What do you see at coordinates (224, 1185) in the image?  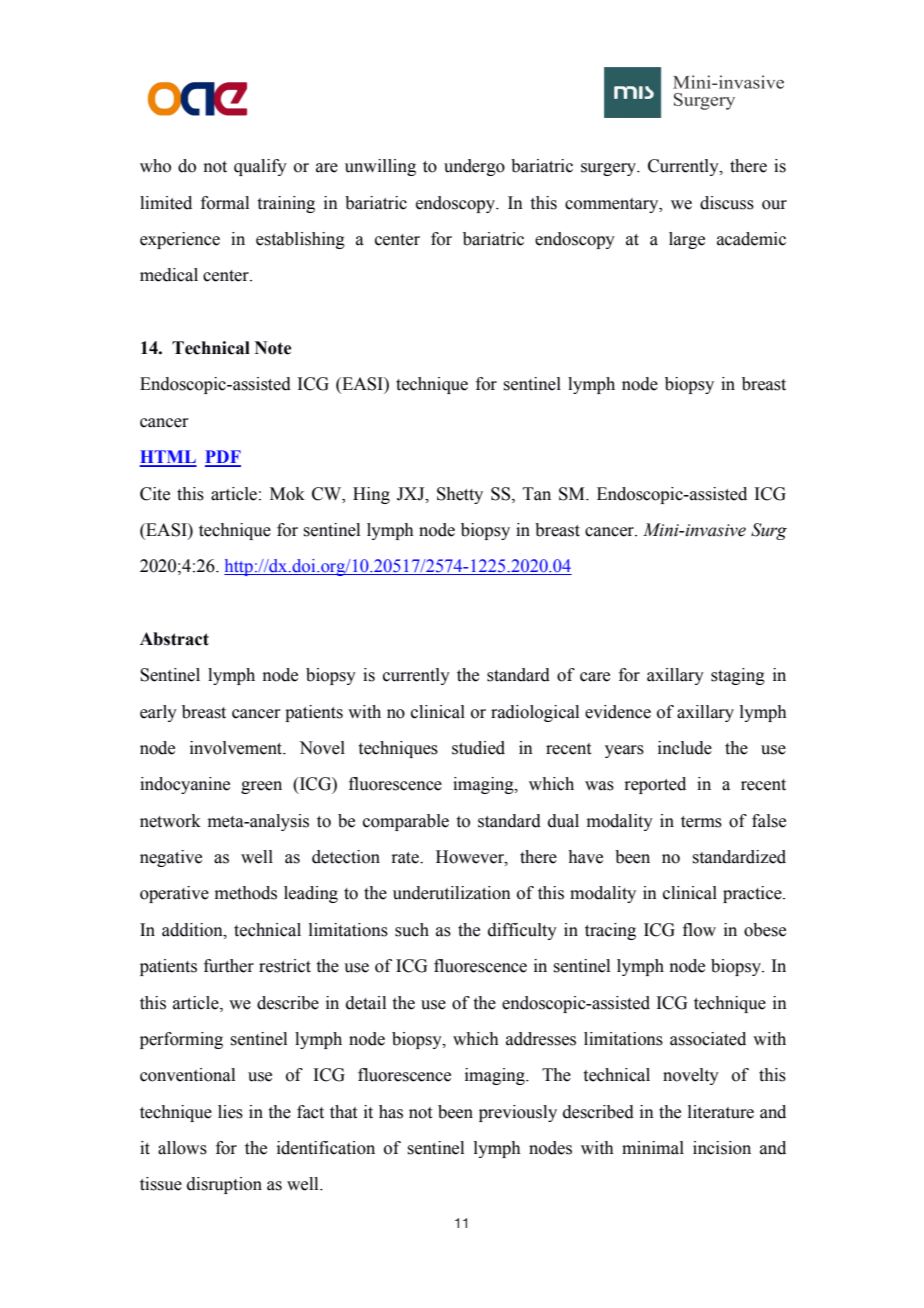 I see `disruption` at bounding box center [224, 1185].
